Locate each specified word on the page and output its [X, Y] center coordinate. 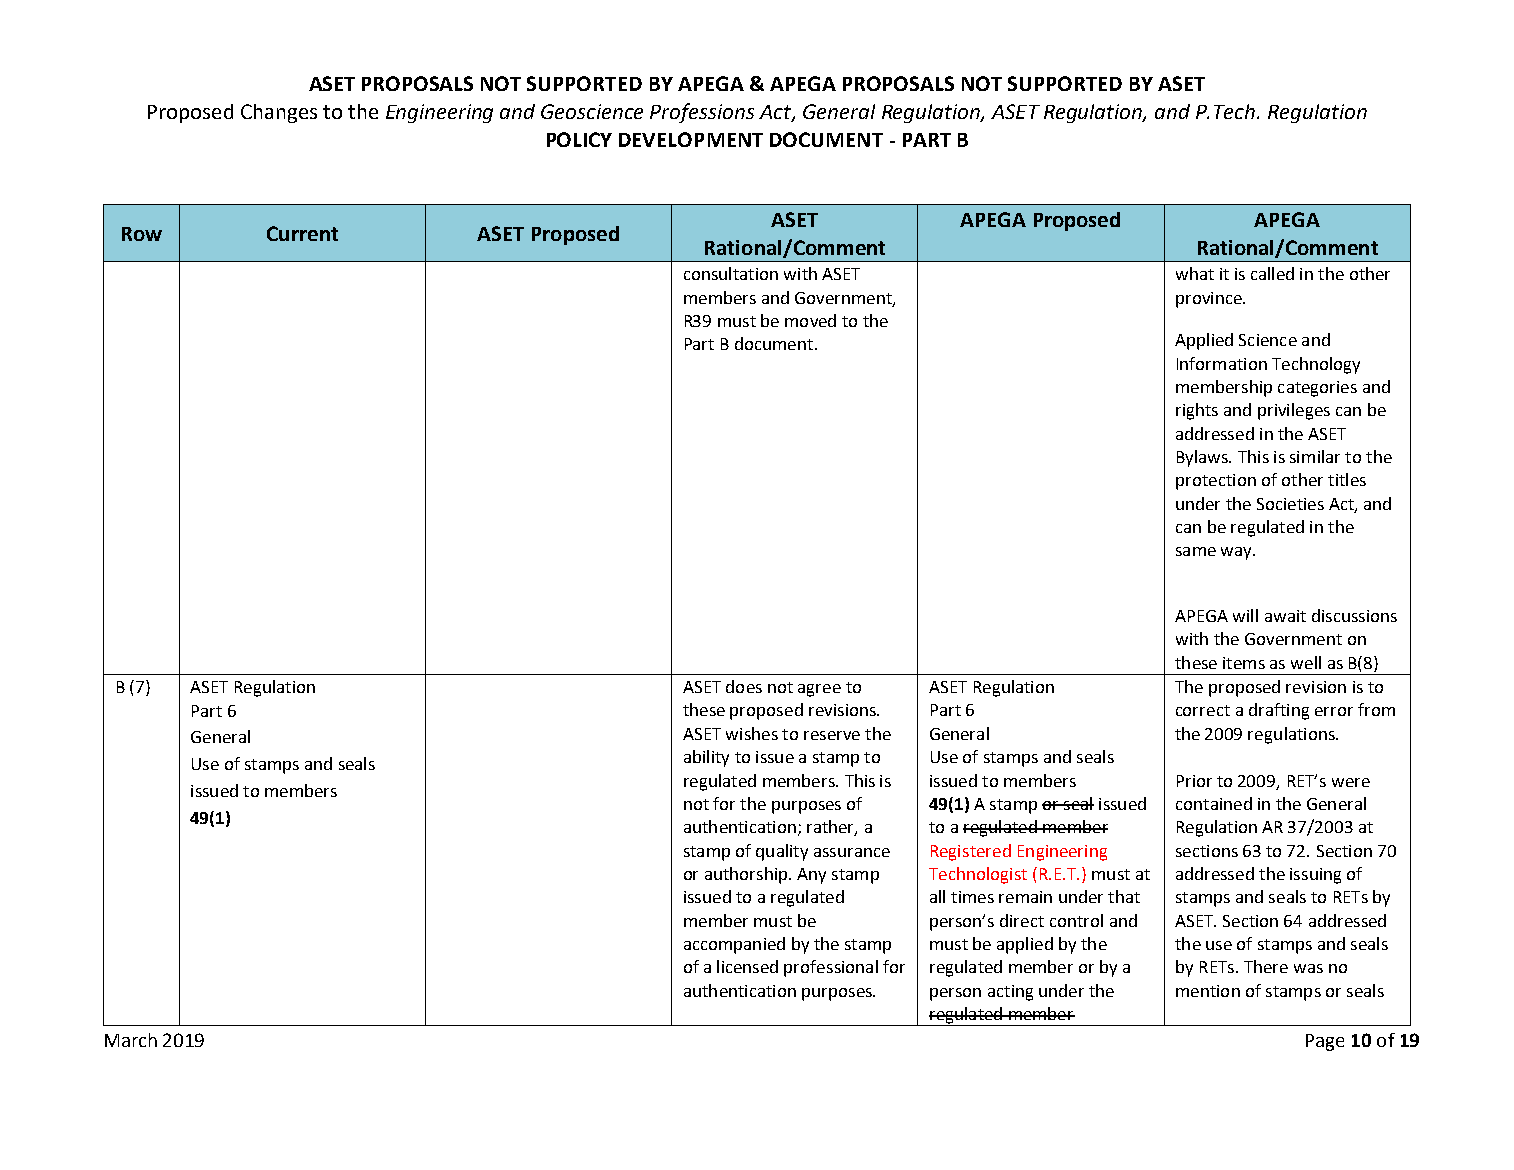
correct [1203, 710]
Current [302, 233]
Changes [279, 113]
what [1195, 273]
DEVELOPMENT [691, 139]
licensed [747, 966]
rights [1197, 411]
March [131, 1040]
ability [706, 758]
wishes [752, 733]
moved [810, 320]
